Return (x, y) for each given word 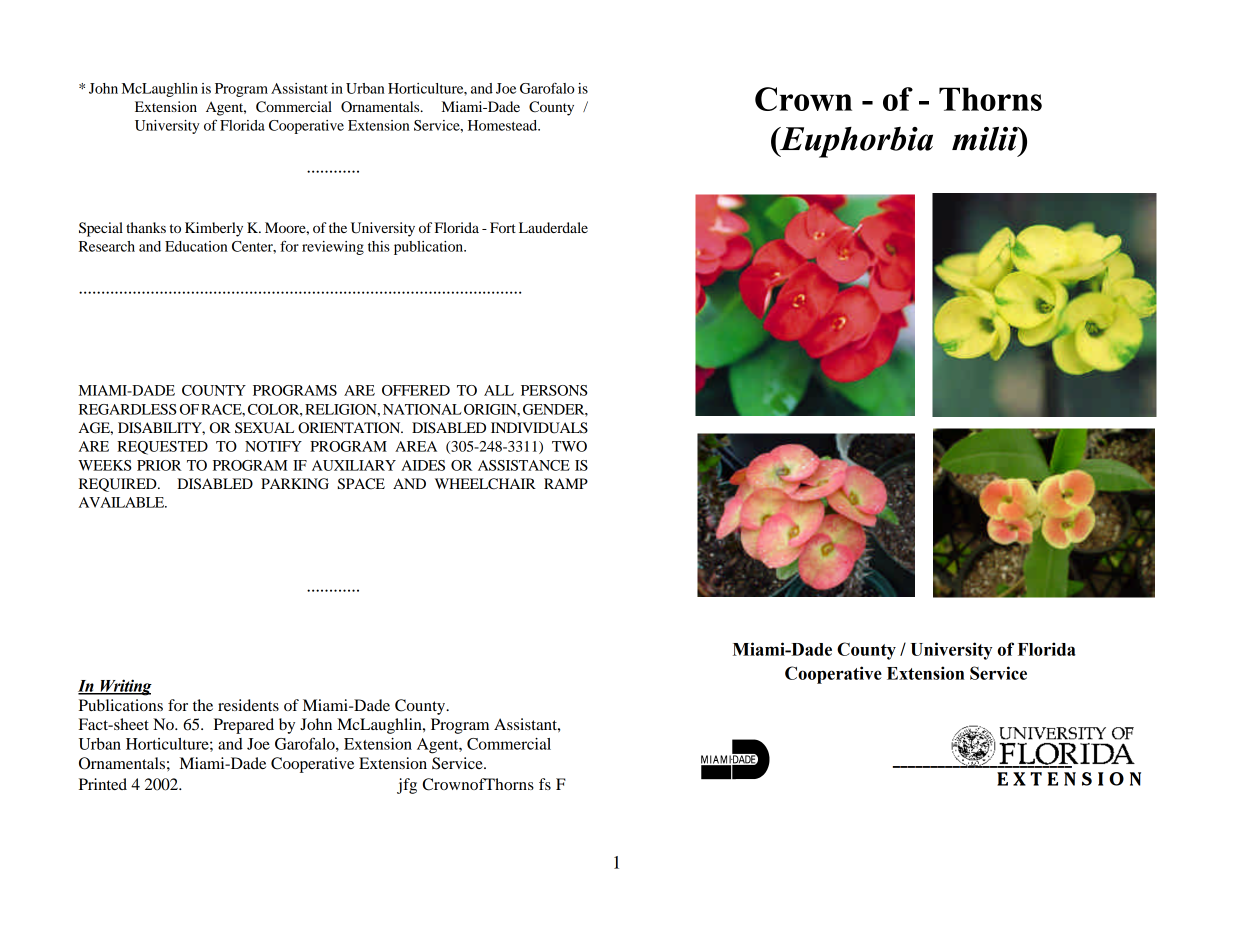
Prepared (244, 726)
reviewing (333, 248)
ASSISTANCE (524, 465)
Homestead (504, 125)
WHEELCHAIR (485, 484)
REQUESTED (162, 448)
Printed (103, 784)
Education (196, 246)
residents (248, 705)
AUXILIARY (354, 465)
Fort (503, 227)
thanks (146, 227)
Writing (125, 687)
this (379, 246)
